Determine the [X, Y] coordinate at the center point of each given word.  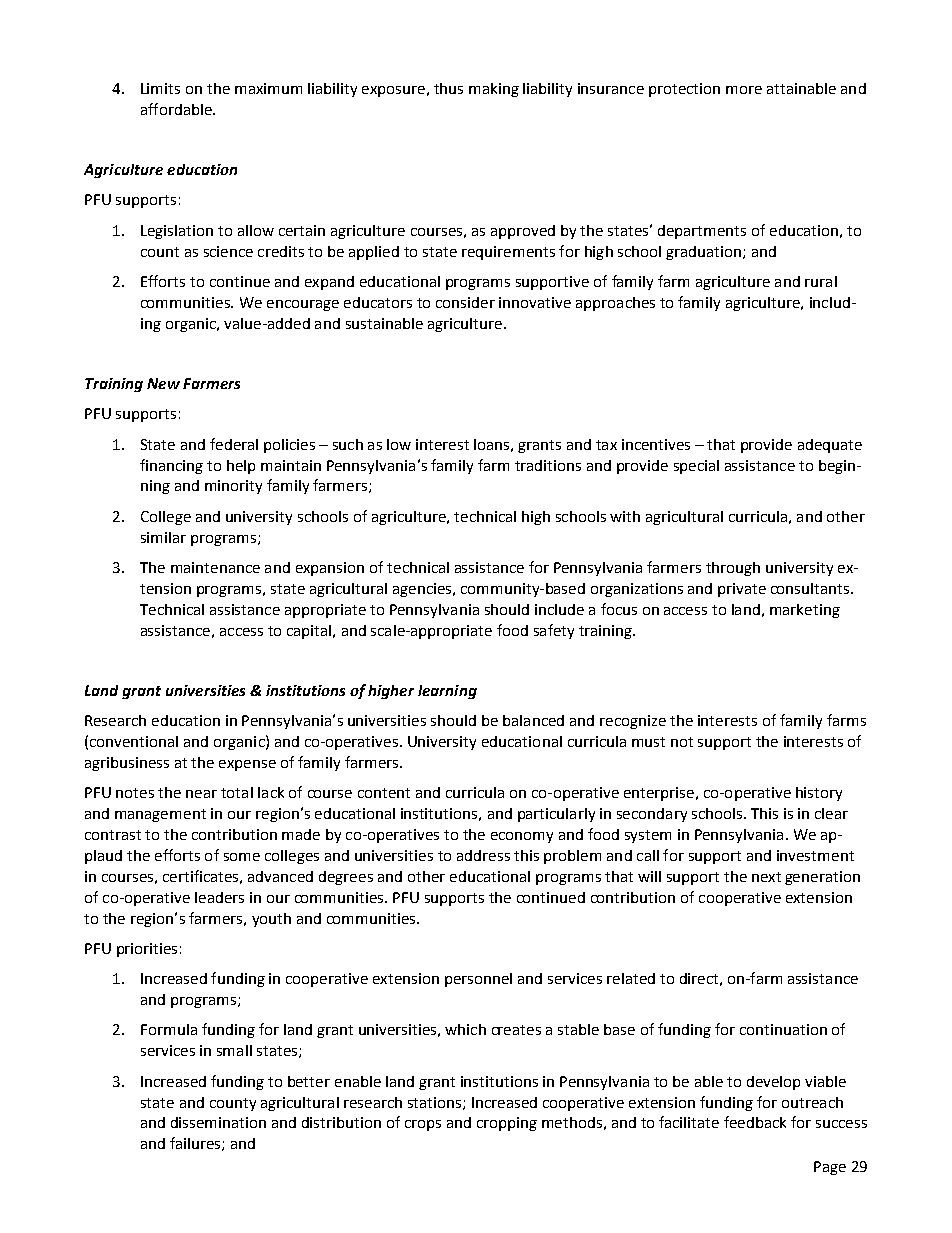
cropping [507, 1124]
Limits [160, 88]
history [819, 794]
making [494, 90]
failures [196, 1144]
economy [522, 837]
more [744, 90]
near [201, 794]
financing [171, 466]
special [696, 467]
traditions [548, 465]
